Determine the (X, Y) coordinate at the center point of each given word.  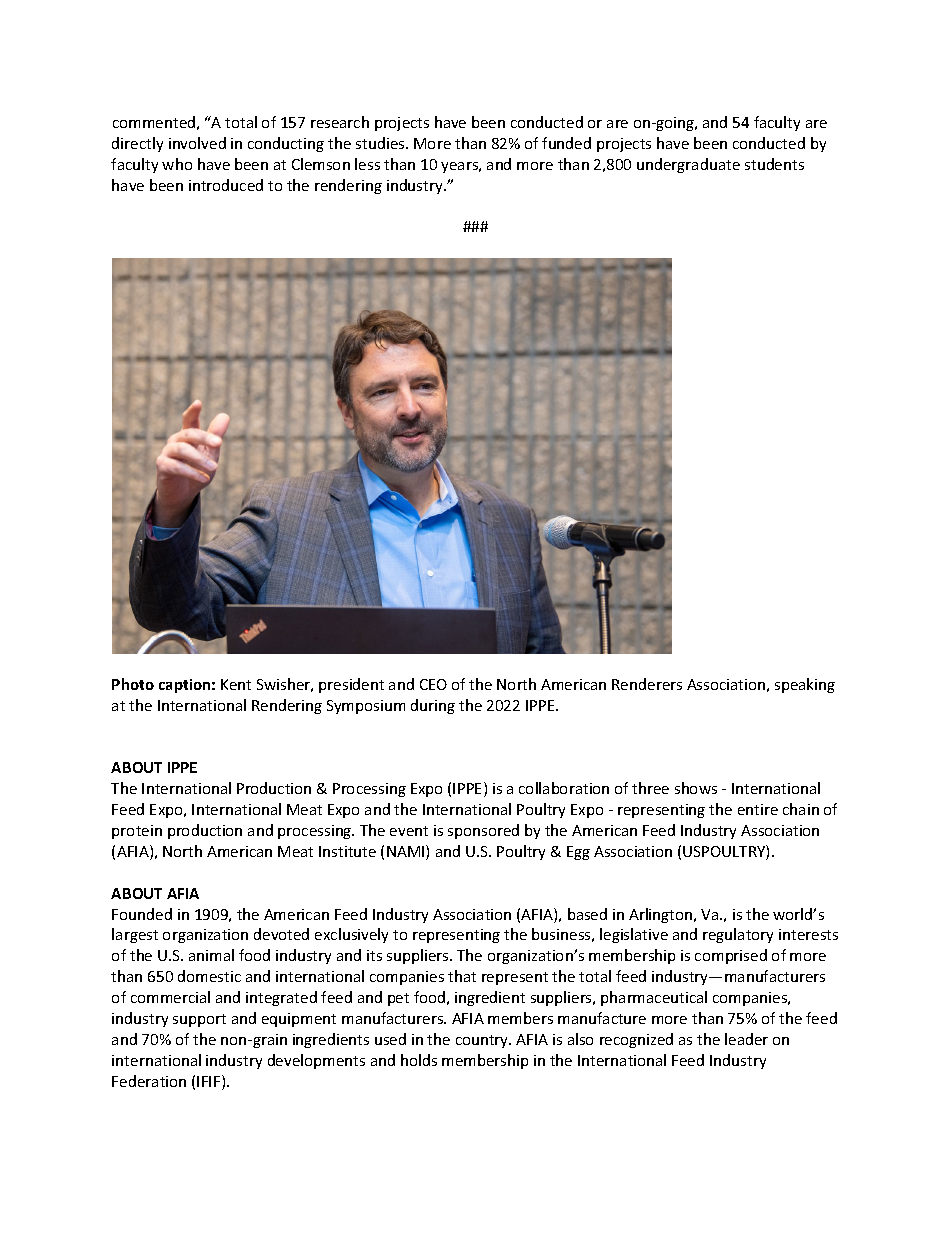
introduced (226, 185)
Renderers (647, 684)
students (774, 164)
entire (758, 809)
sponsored (483, 831)
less (367, 164)
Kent (236, 684)
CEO (433, 684)
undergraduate (688, 165)
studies (381, 143)
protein (137, 832)
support (199, 1020)
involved (197, 143)
